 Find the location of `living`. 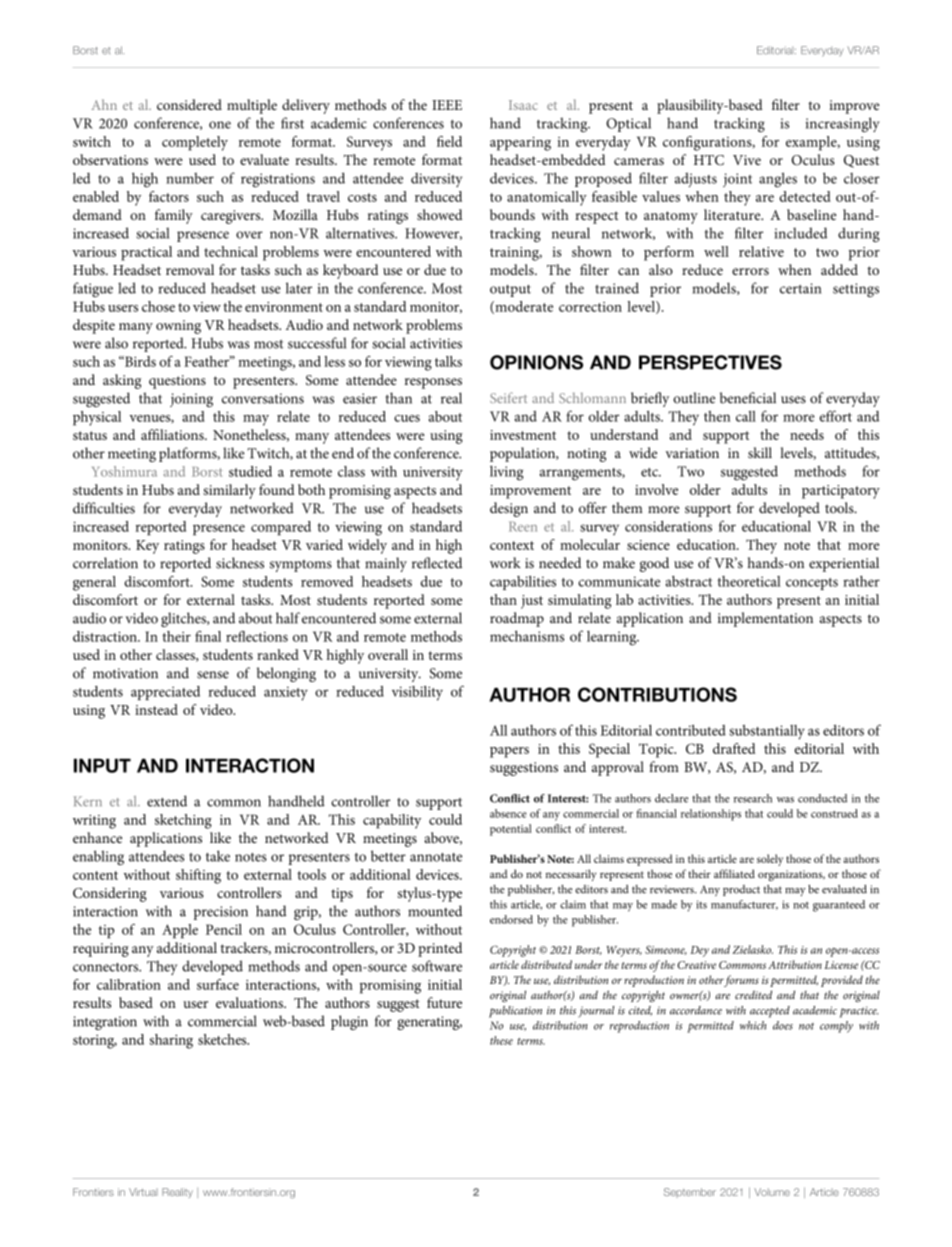

living is located at coordinates (506, 473).
